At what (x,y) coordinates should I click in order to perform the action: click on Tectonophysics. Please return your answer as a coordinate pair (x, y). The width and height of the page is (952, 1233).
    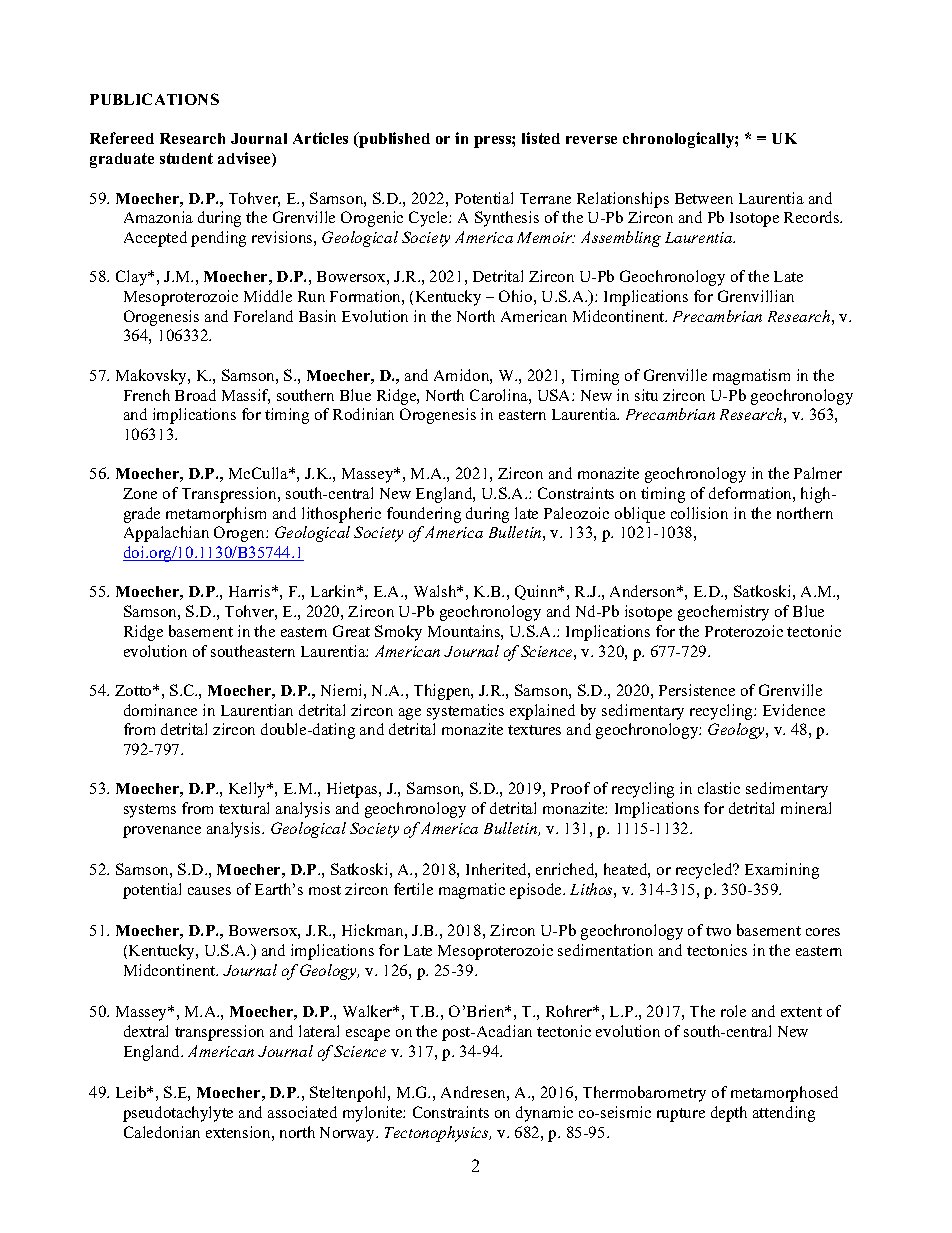
    Looking at the image, I should click on (438, 1134).
